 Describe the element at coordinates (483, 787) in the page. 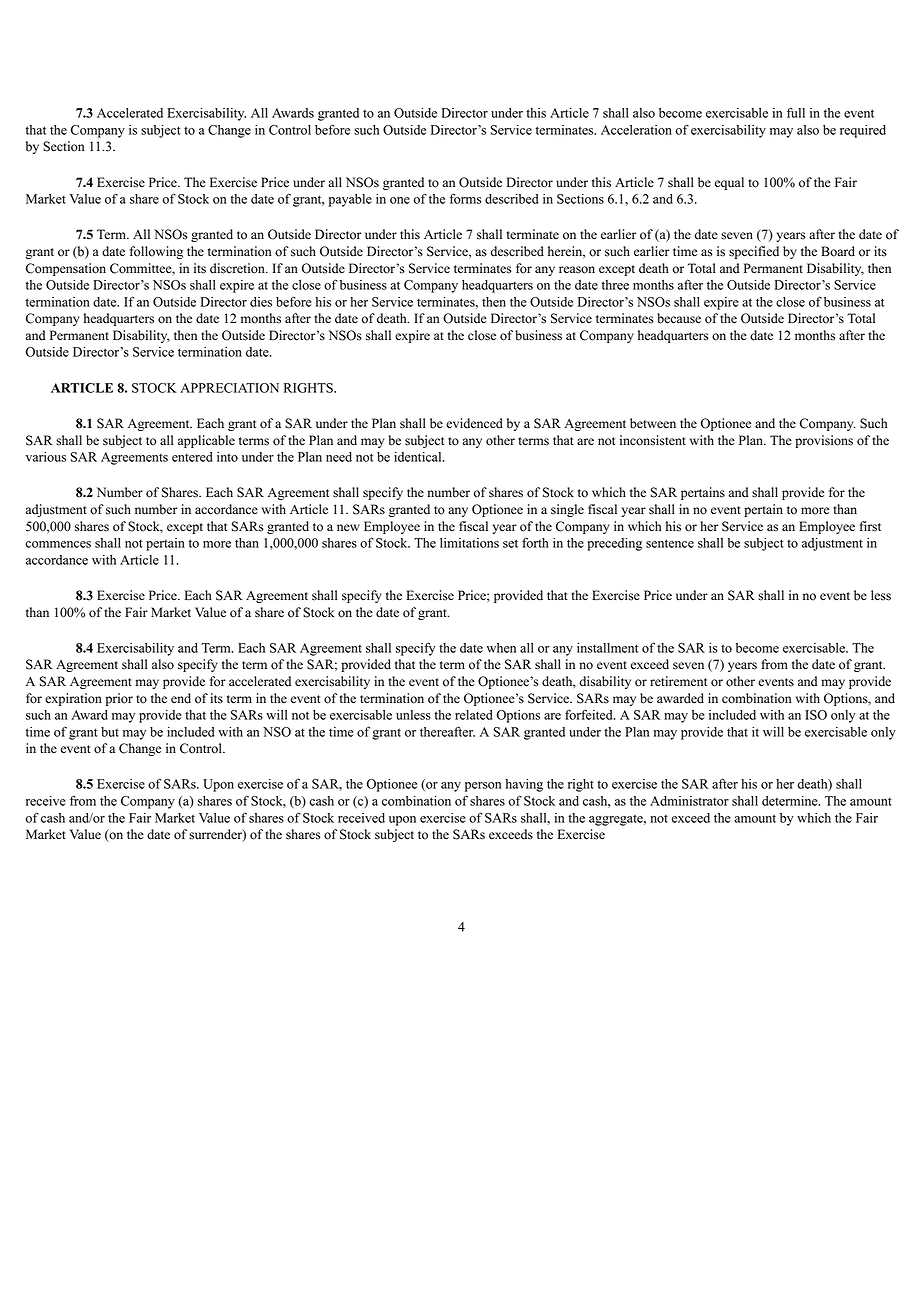

I see `person` at that location.
